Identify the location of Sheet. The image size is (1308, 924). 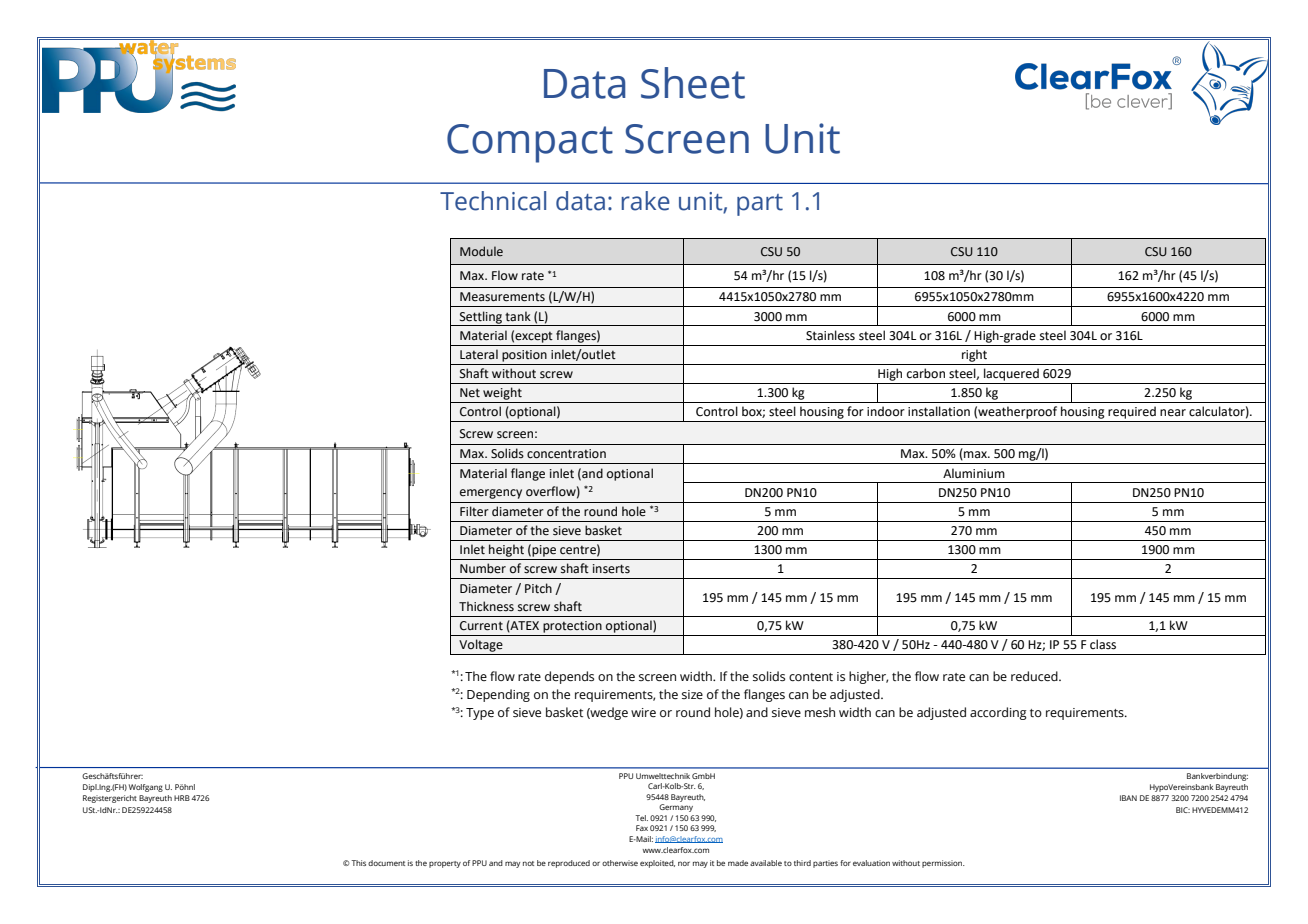
(693, 83).
